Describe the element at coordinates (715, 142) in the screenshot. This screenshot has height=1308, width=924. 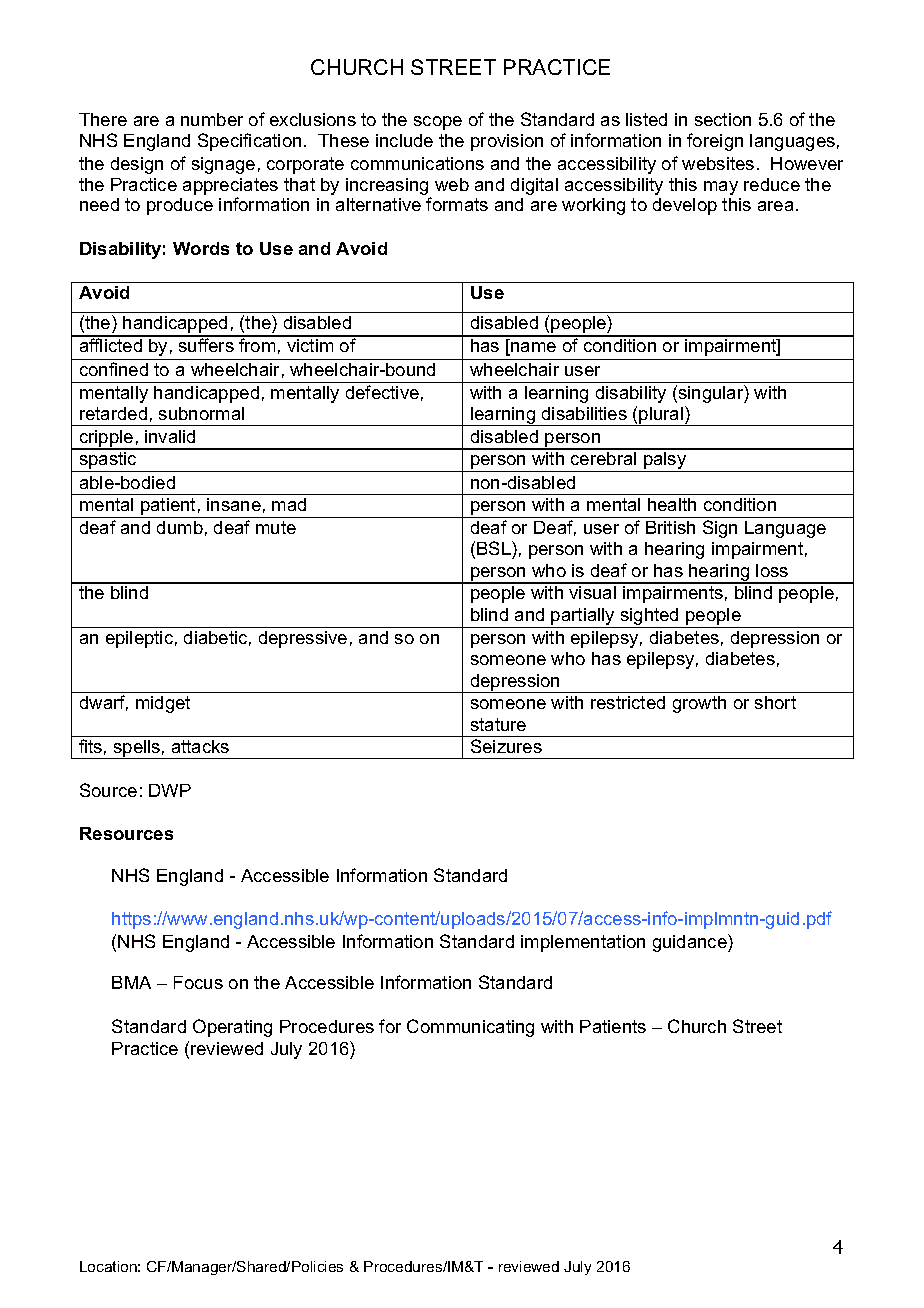
I see `foreign` at that location.
